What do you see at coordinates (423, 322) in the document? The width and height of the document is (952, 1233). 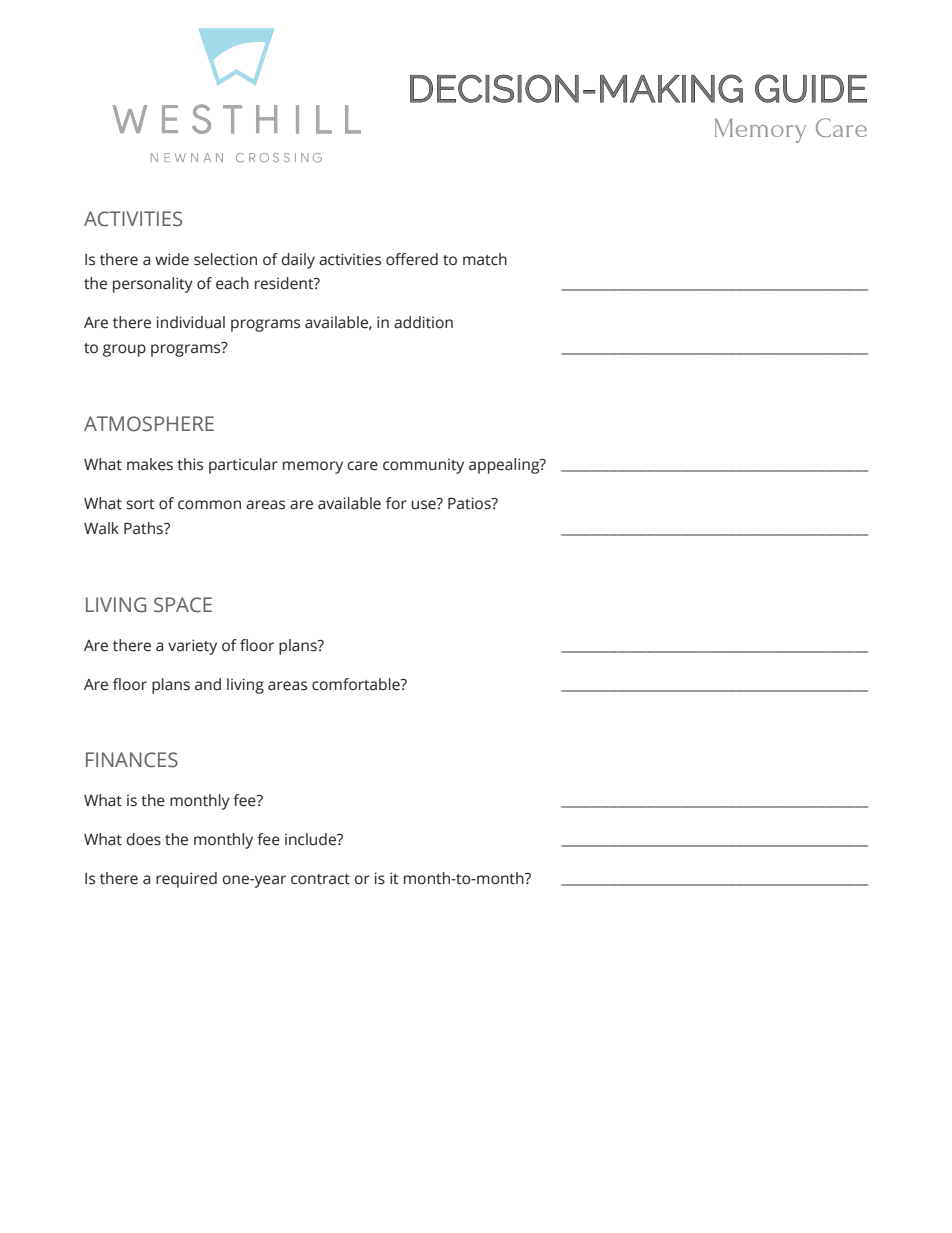 I see `addition` at bounding box center [423, 322].
